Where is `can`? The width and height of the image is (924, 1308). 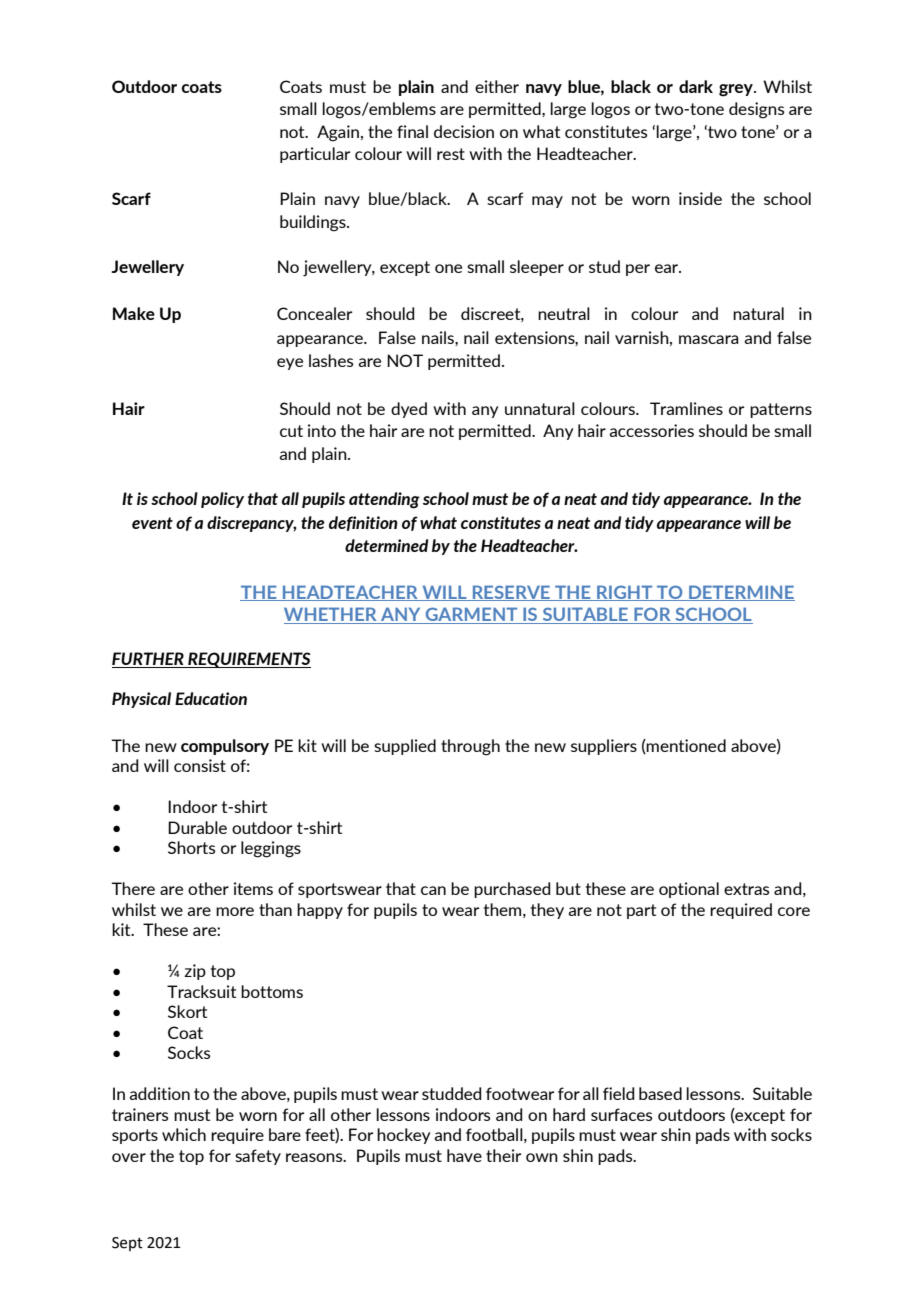
can is located at coordinates (433, 890).
